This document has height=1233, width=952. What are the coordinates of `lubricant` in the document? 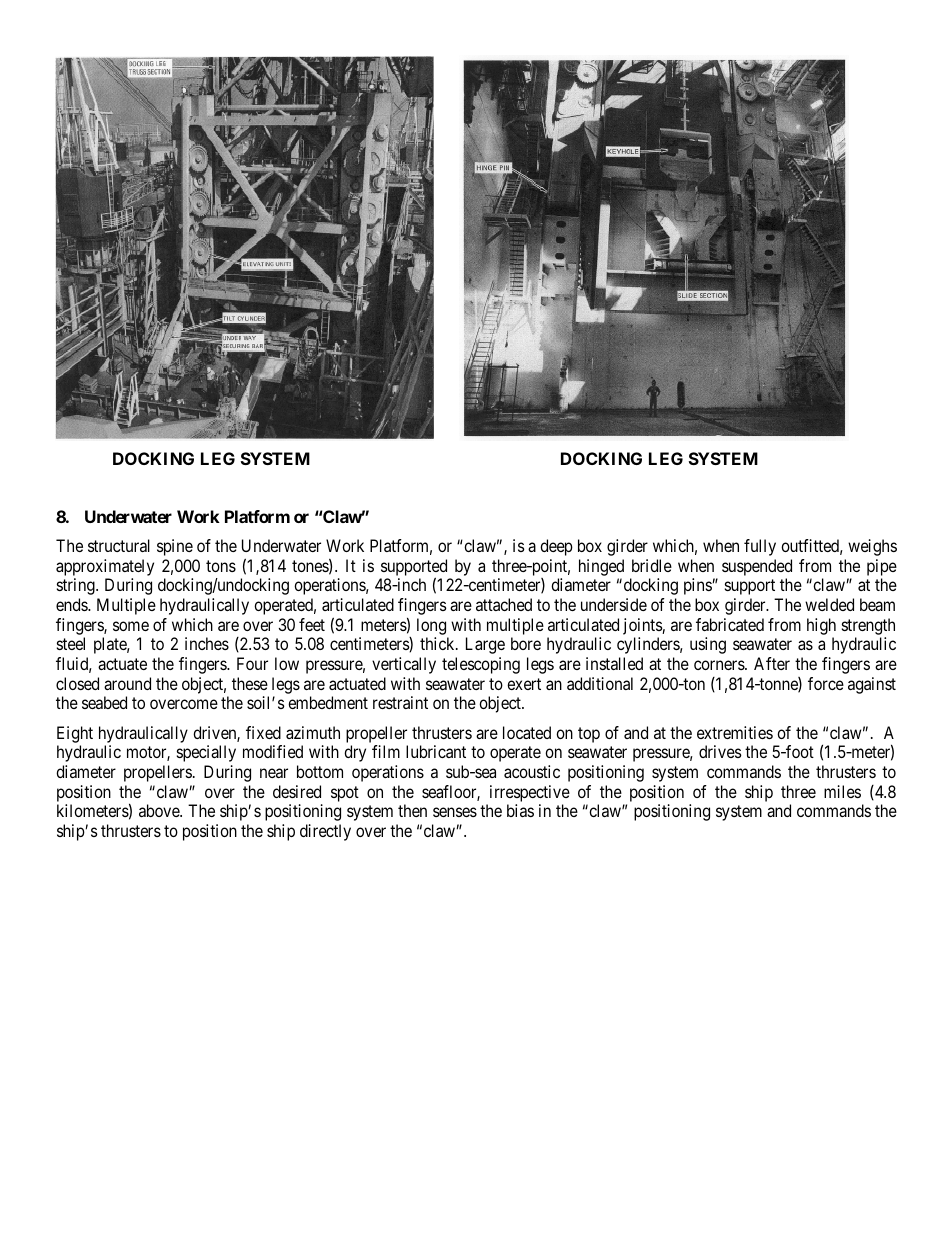 It's located at (436, 751).
